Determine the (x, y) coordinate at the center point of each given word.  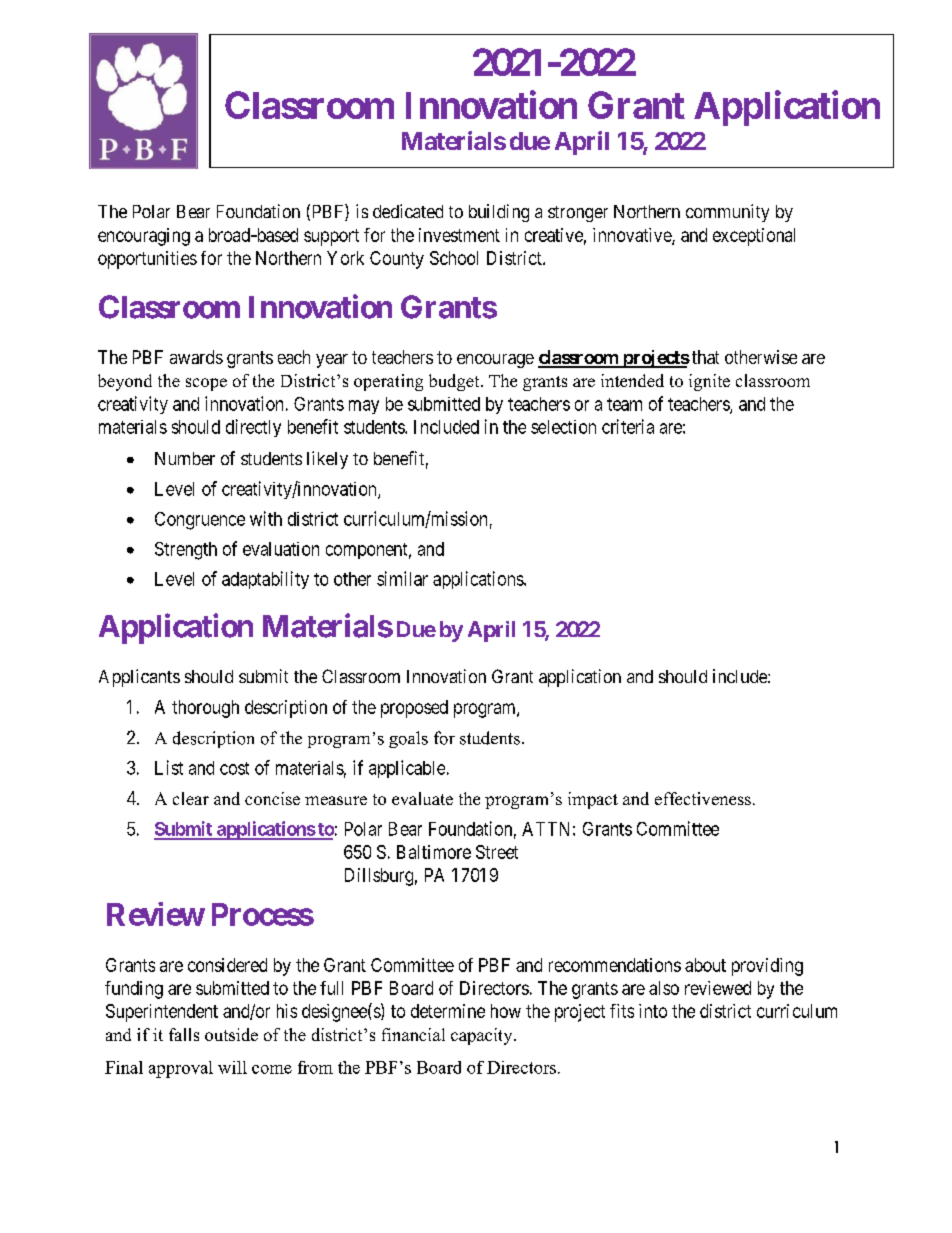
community (727, 213)
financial (413, 1034)
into (653, 1011)
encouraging (144, 237)
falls (184, 1034)
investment (459, 235)
